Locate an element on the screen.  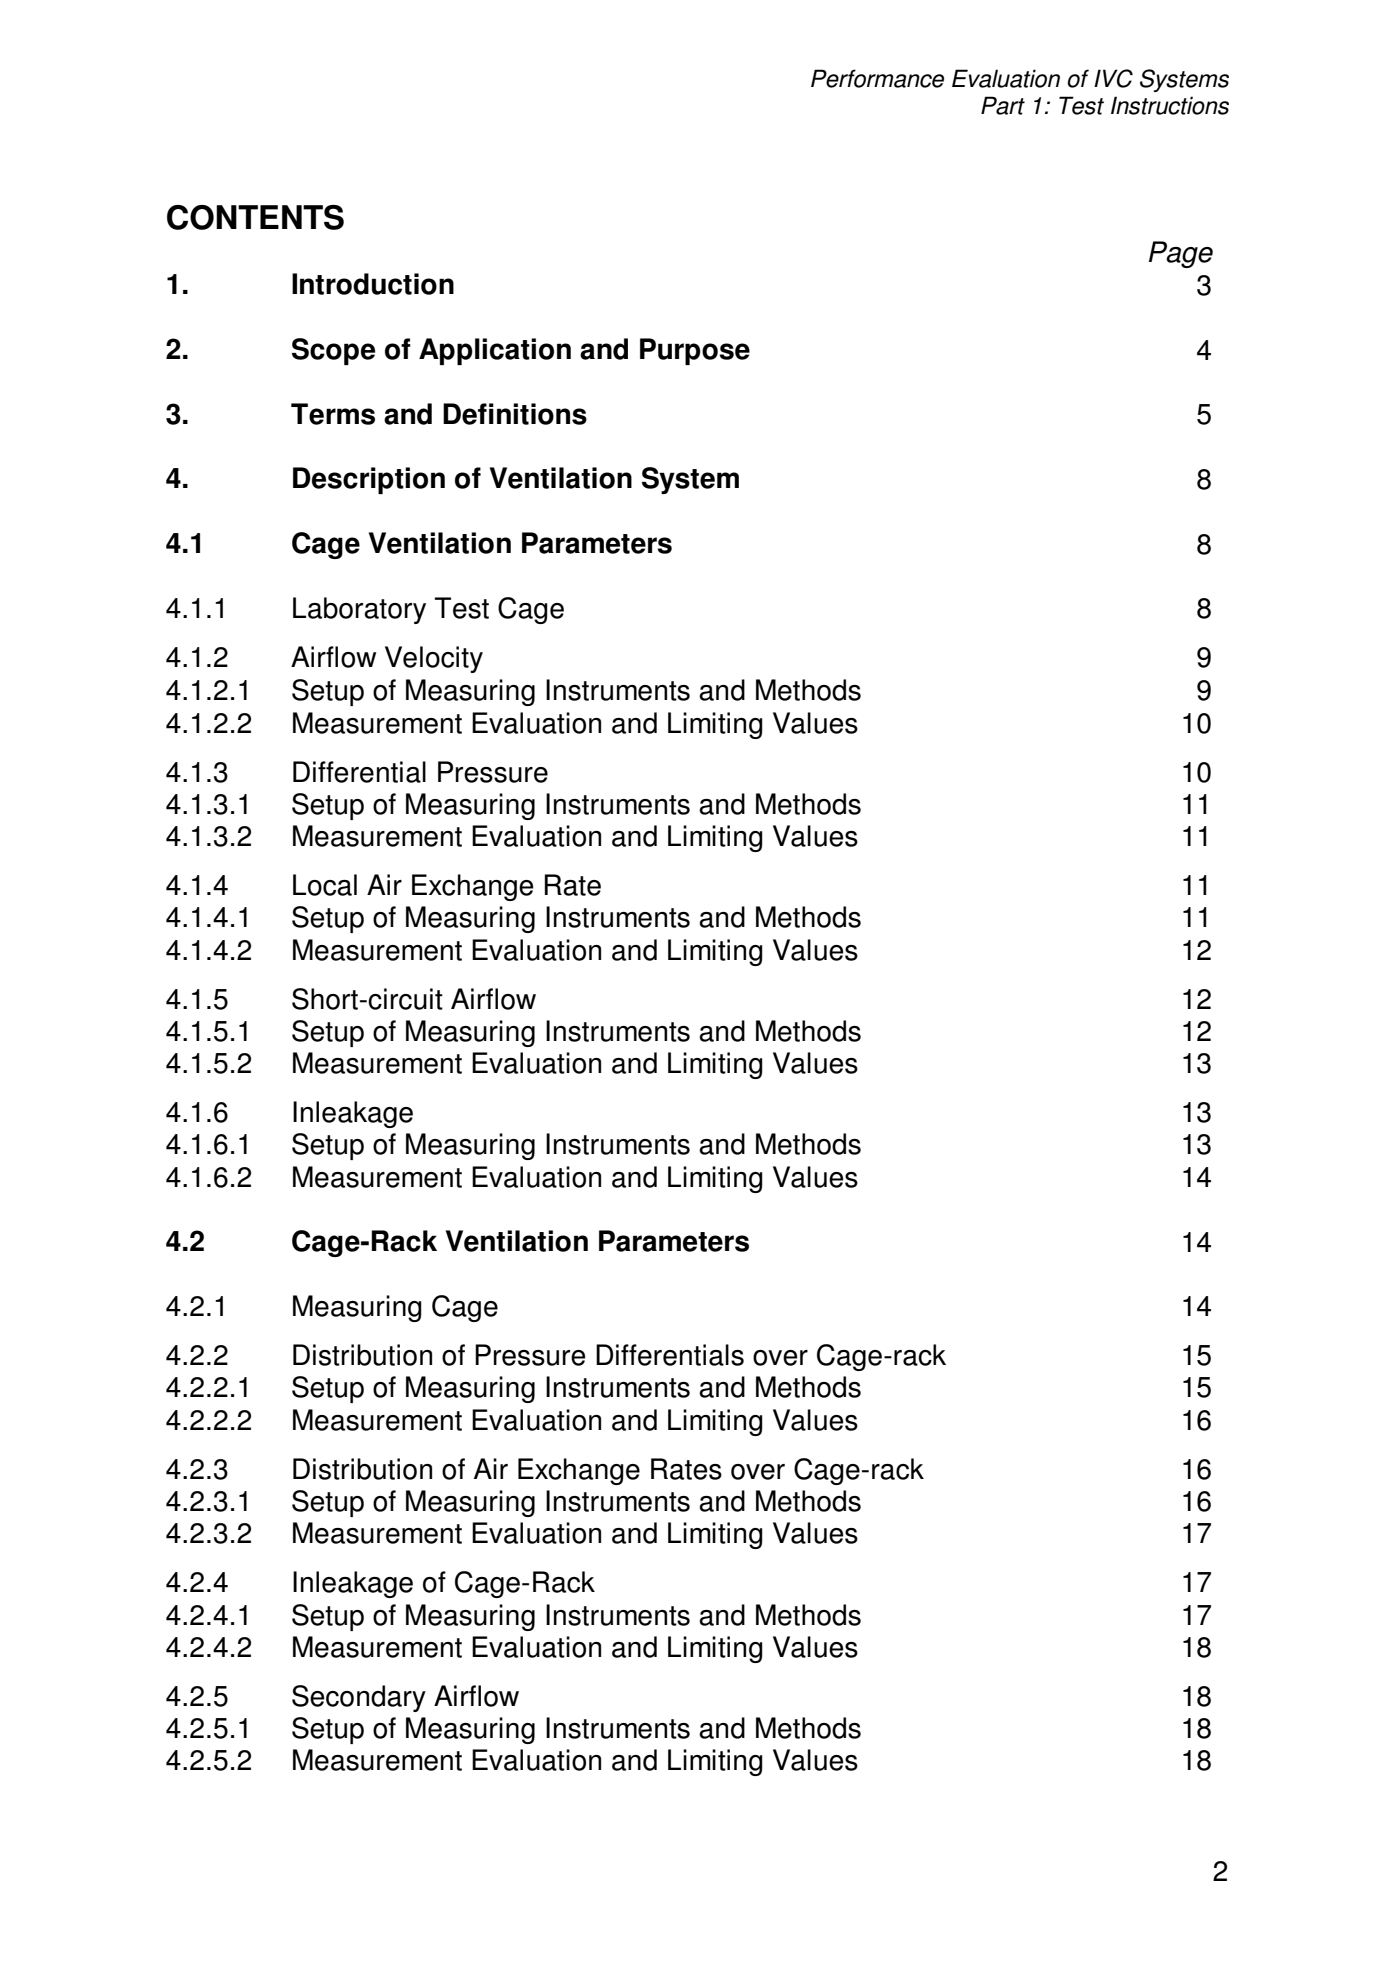
Local is located at coordinates (325, 885).
